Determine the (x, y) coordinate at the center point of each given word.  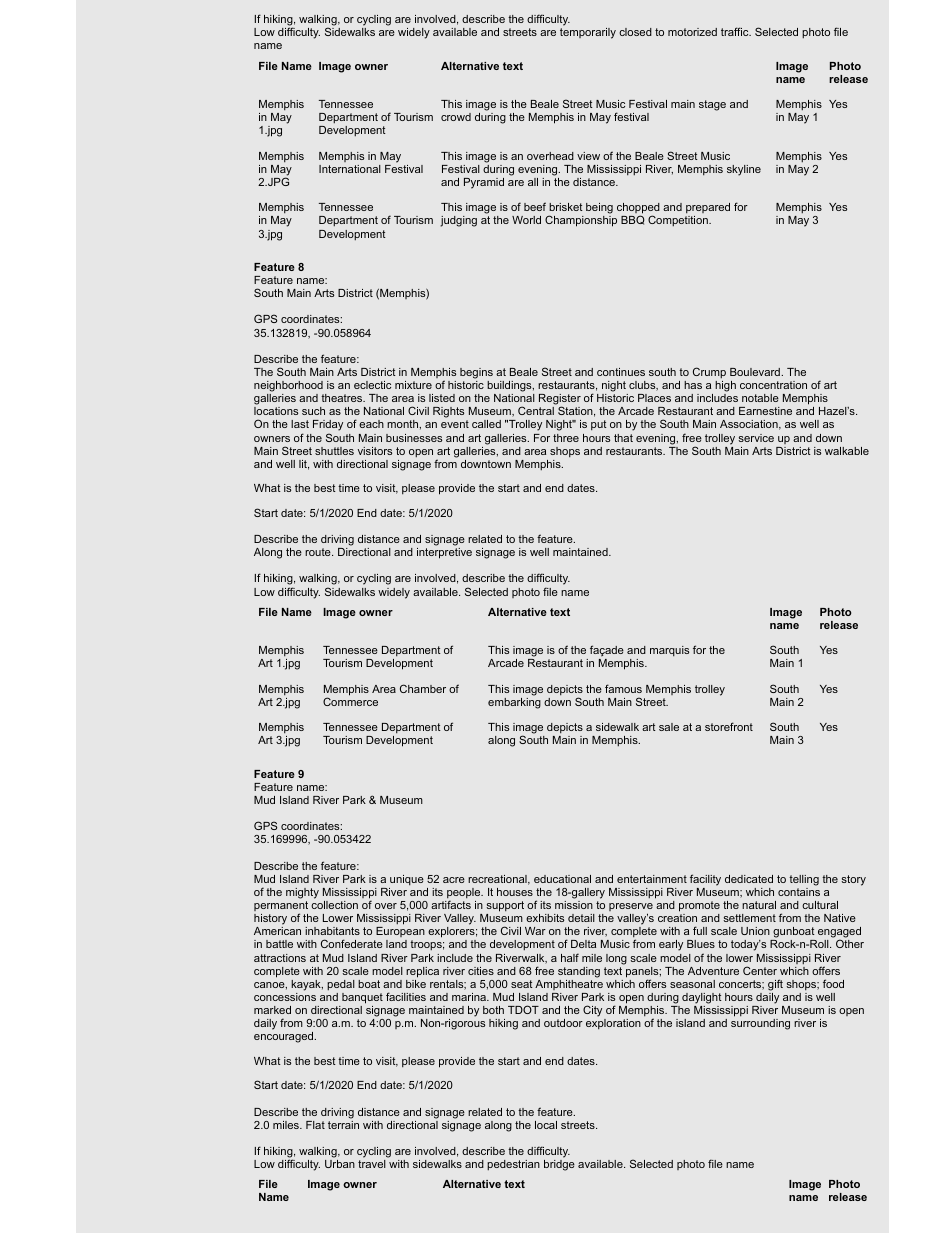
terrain (343, 1123)
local (546, 1125)
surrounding (760, 1024)
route (319, 552)
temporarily (588, 33)
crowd (456, 117)
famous (623, 688)
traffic (736, 31)
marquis (669, 651)
